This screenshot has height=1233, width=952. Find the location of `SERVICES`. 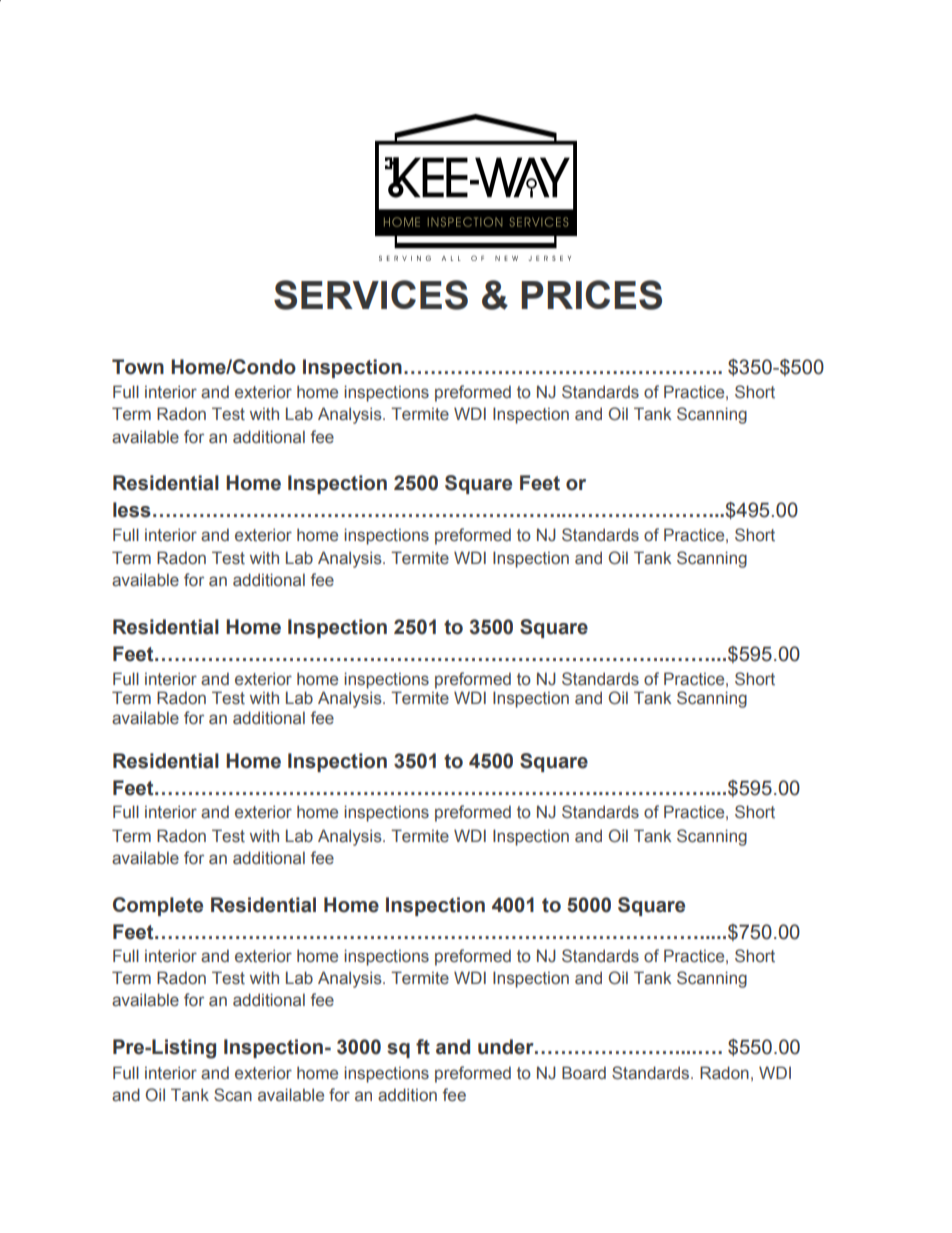

SERVICES is located at coordinates (371, 295).
